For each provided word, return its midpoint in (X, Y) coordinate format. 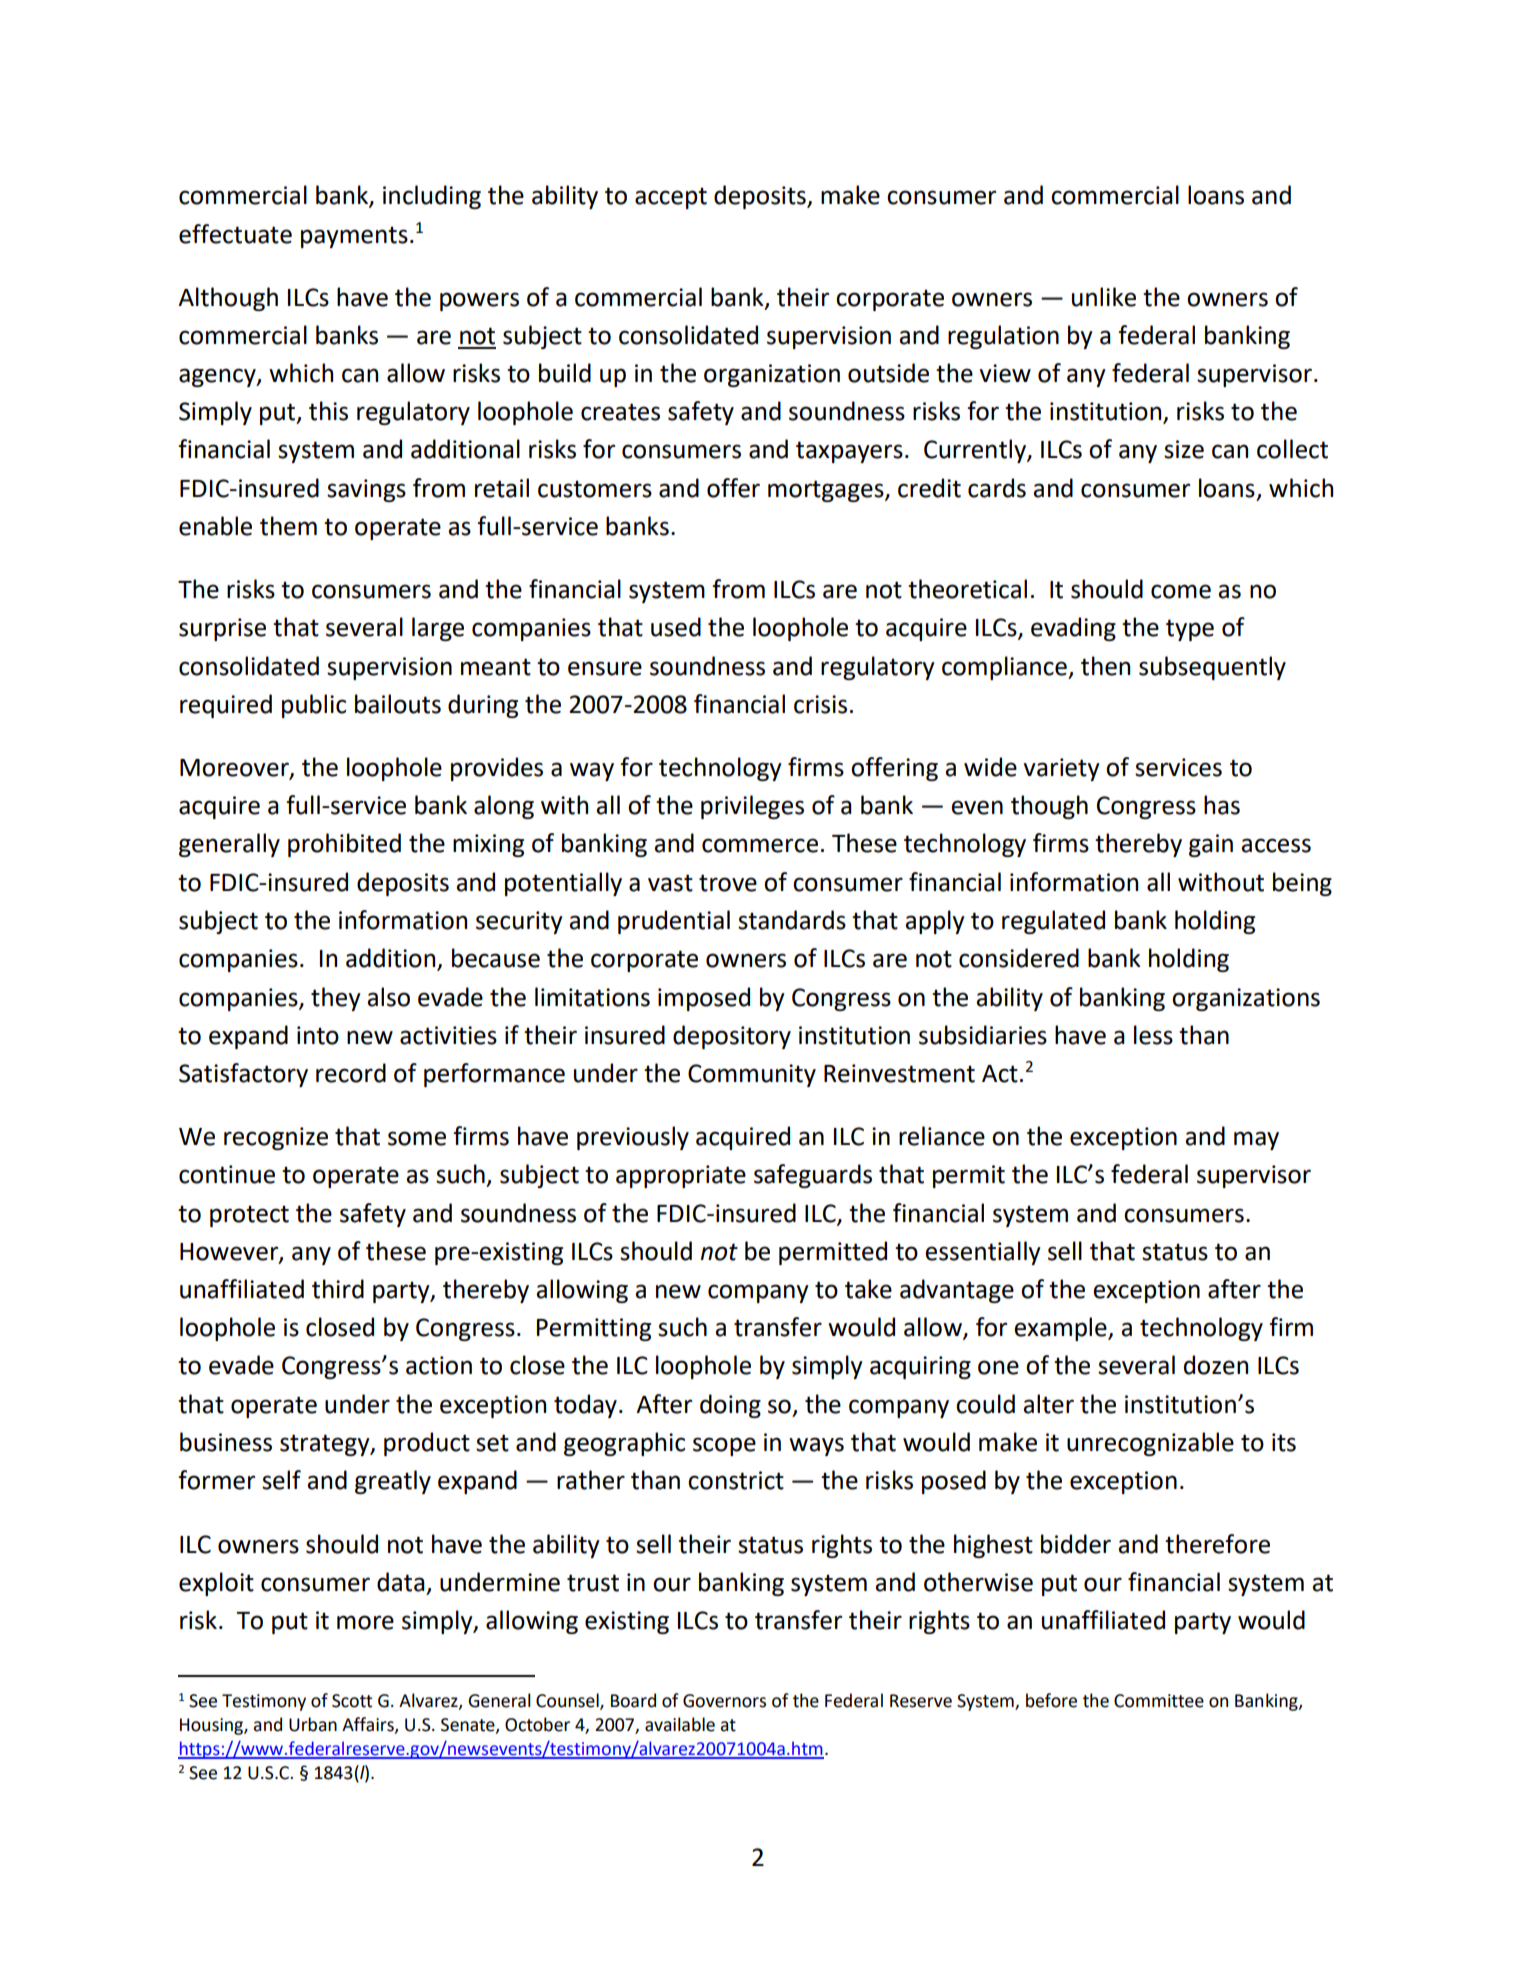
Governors (724, 1701)
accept (671, 198)
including (432, 197)
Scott (352, 1701)
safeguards (813, 1176)
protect (249, 1216)
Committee (1159, 1701)
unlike (1104, 297)
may (1256, 1140)
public (314, 706)
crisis (820, 704)
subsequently (1212, 668)
